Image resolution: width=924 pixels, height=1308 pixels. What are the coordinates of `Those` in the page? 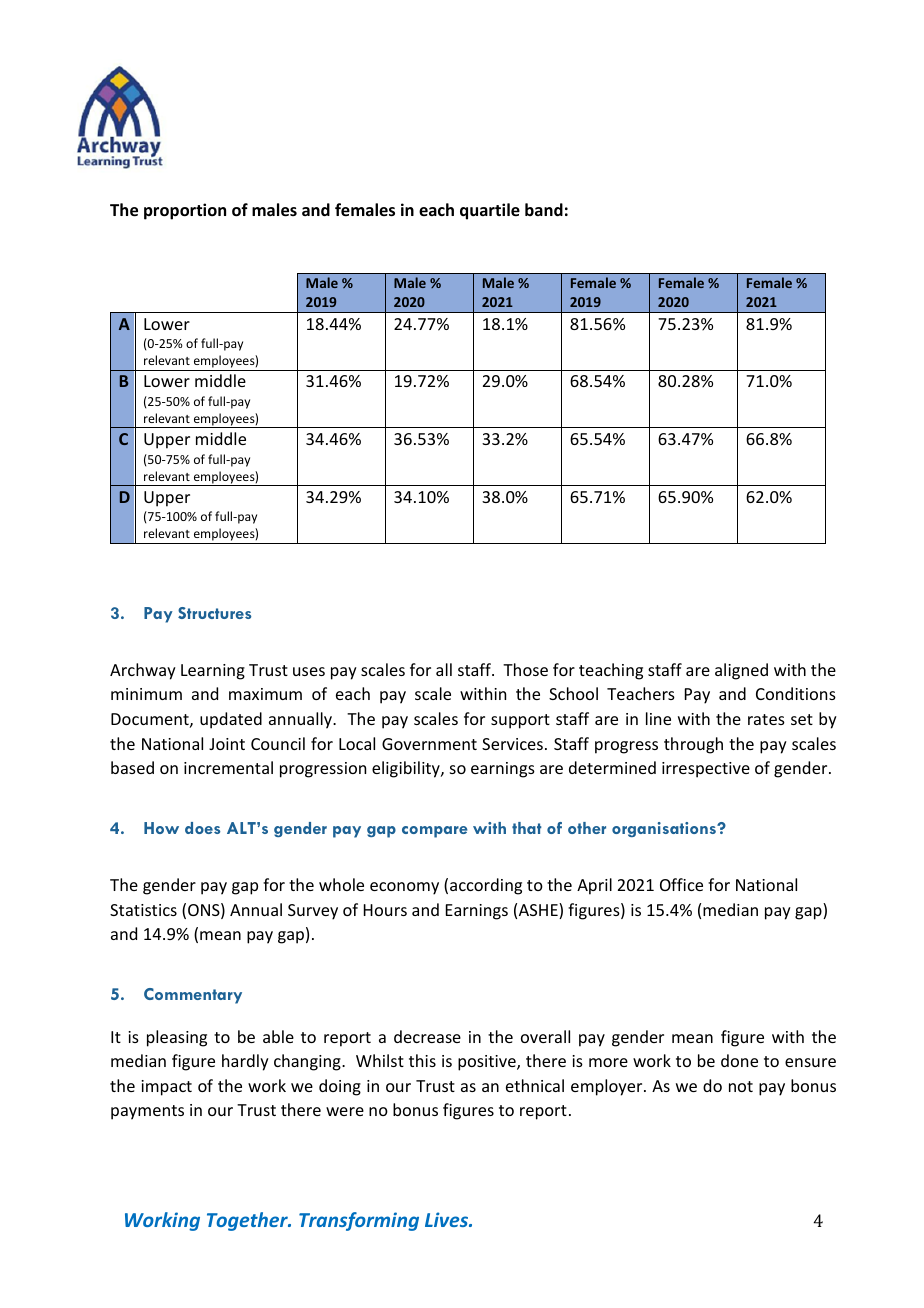 It's located at (525, 669).
